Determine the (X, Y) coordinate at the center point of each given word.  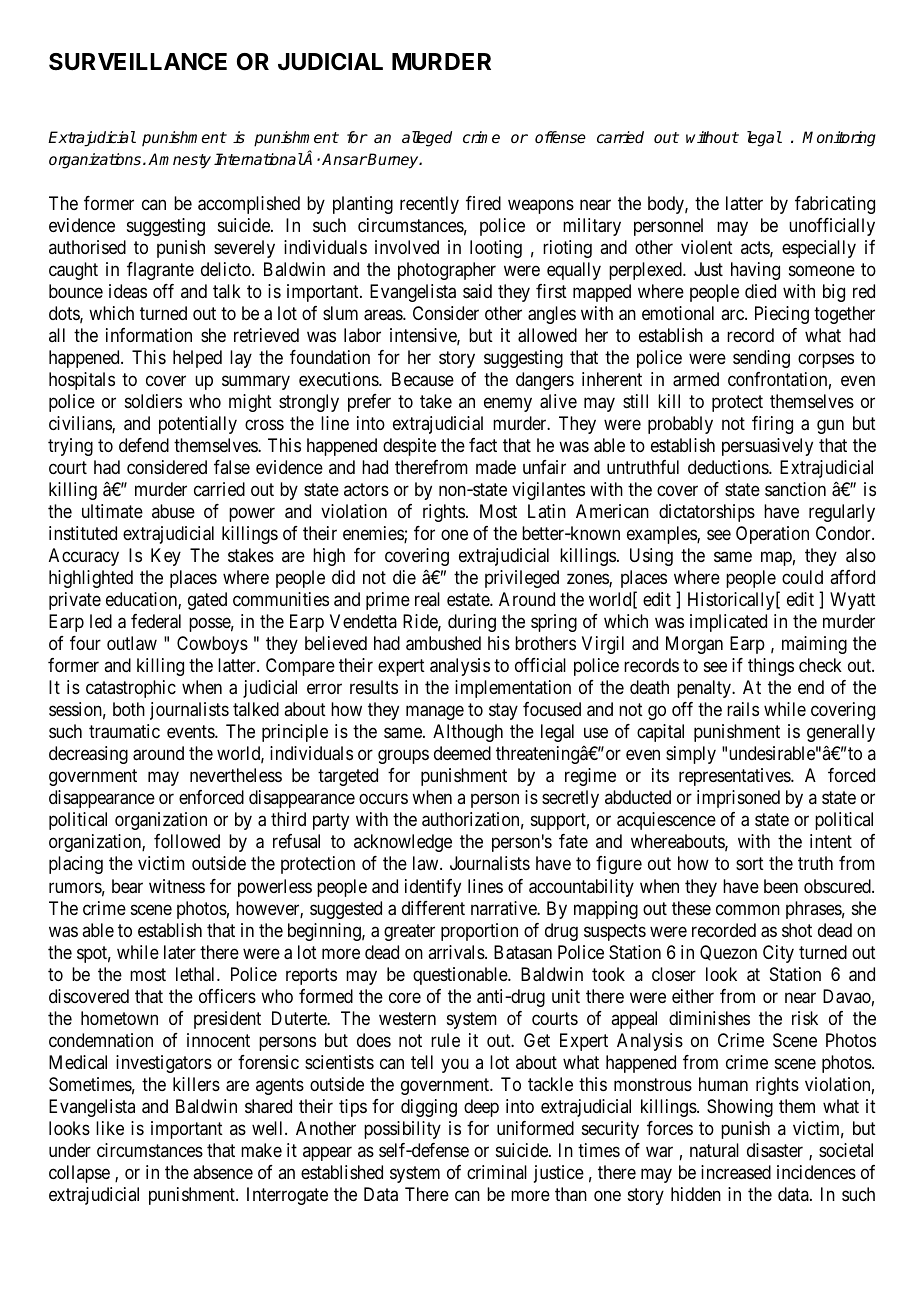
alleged (427, 139)
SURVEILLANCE (138, 61)
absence (223, 1172)
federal (156, 621)
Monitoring (839, 139)
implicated (728, 623)
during (472, 623)
